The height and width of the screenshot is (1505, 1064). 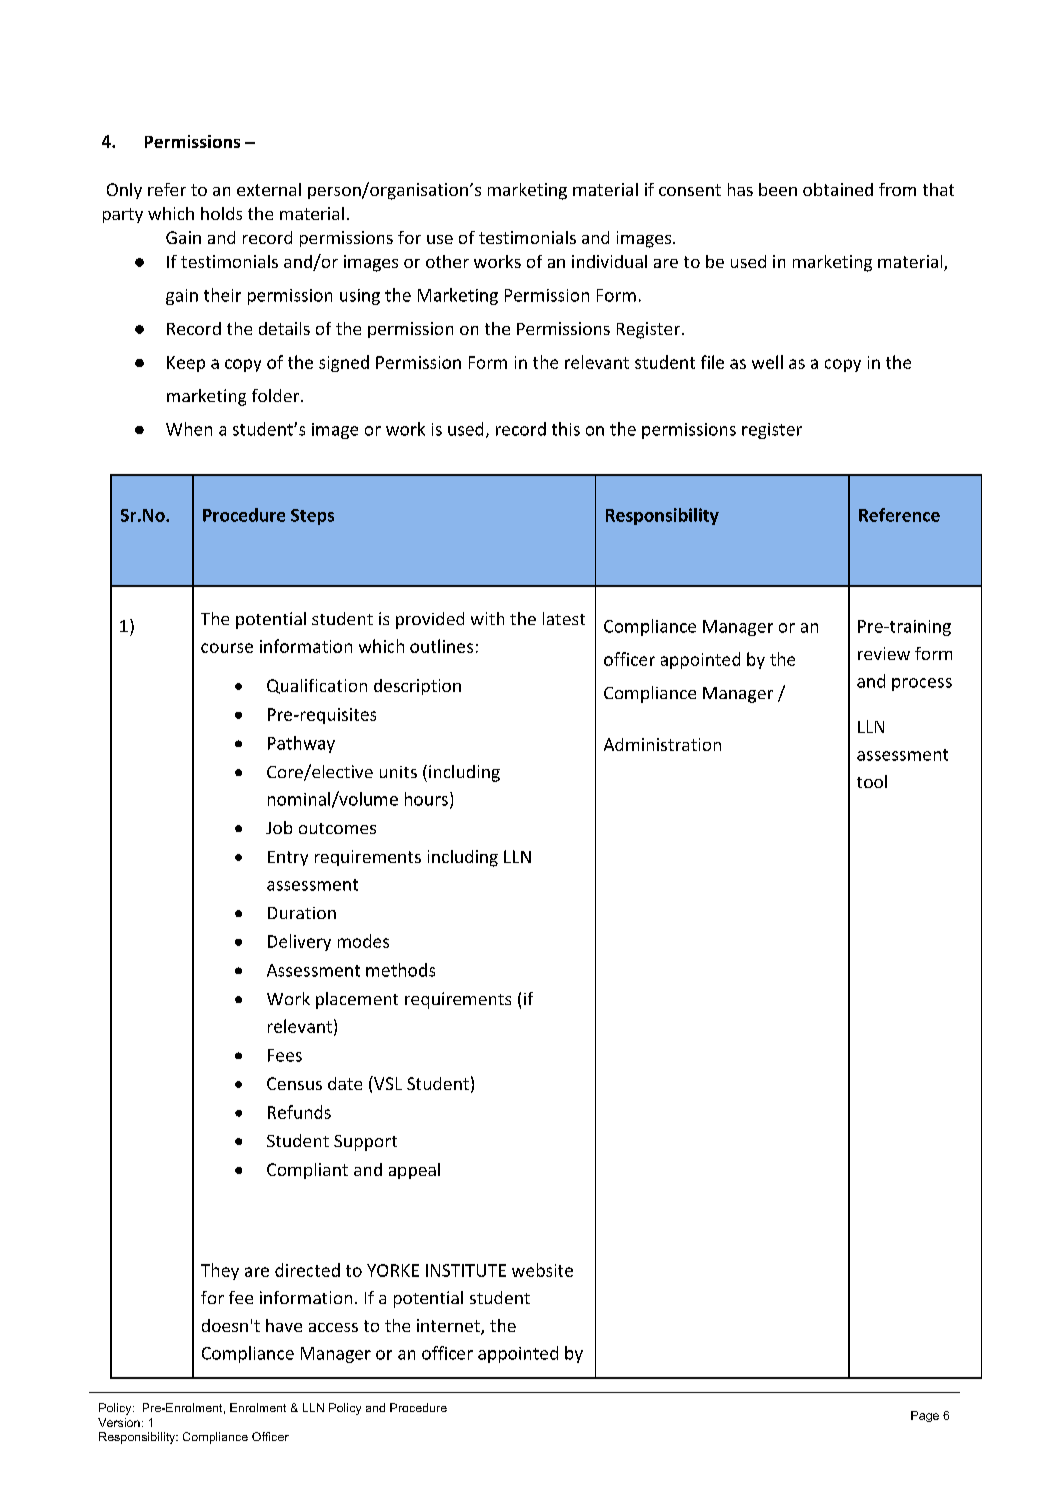 What do you see at coordinates (838, 189) in the screenshot?
I see `obtained` at bounding box center [838, 189].
